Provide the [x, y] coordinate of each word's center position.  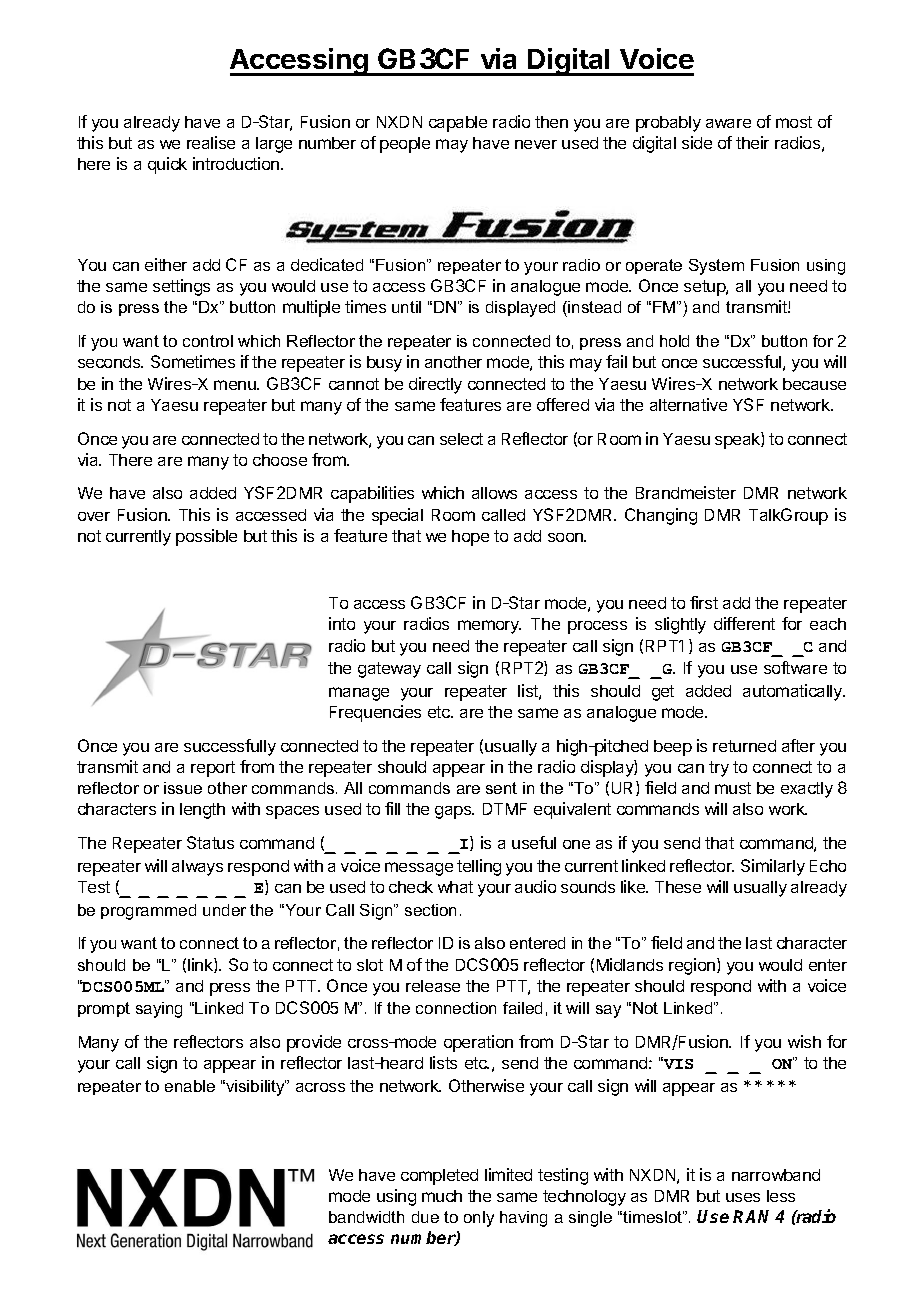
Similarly [773, 867]
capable [458, 124]
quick [167, 165]
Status [210, 842]
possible [206, 537]
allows [494, 493]
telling [479, 867]
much [442, 1196]
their [752, 142]
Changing [661, 516]
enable [190, 1086]
